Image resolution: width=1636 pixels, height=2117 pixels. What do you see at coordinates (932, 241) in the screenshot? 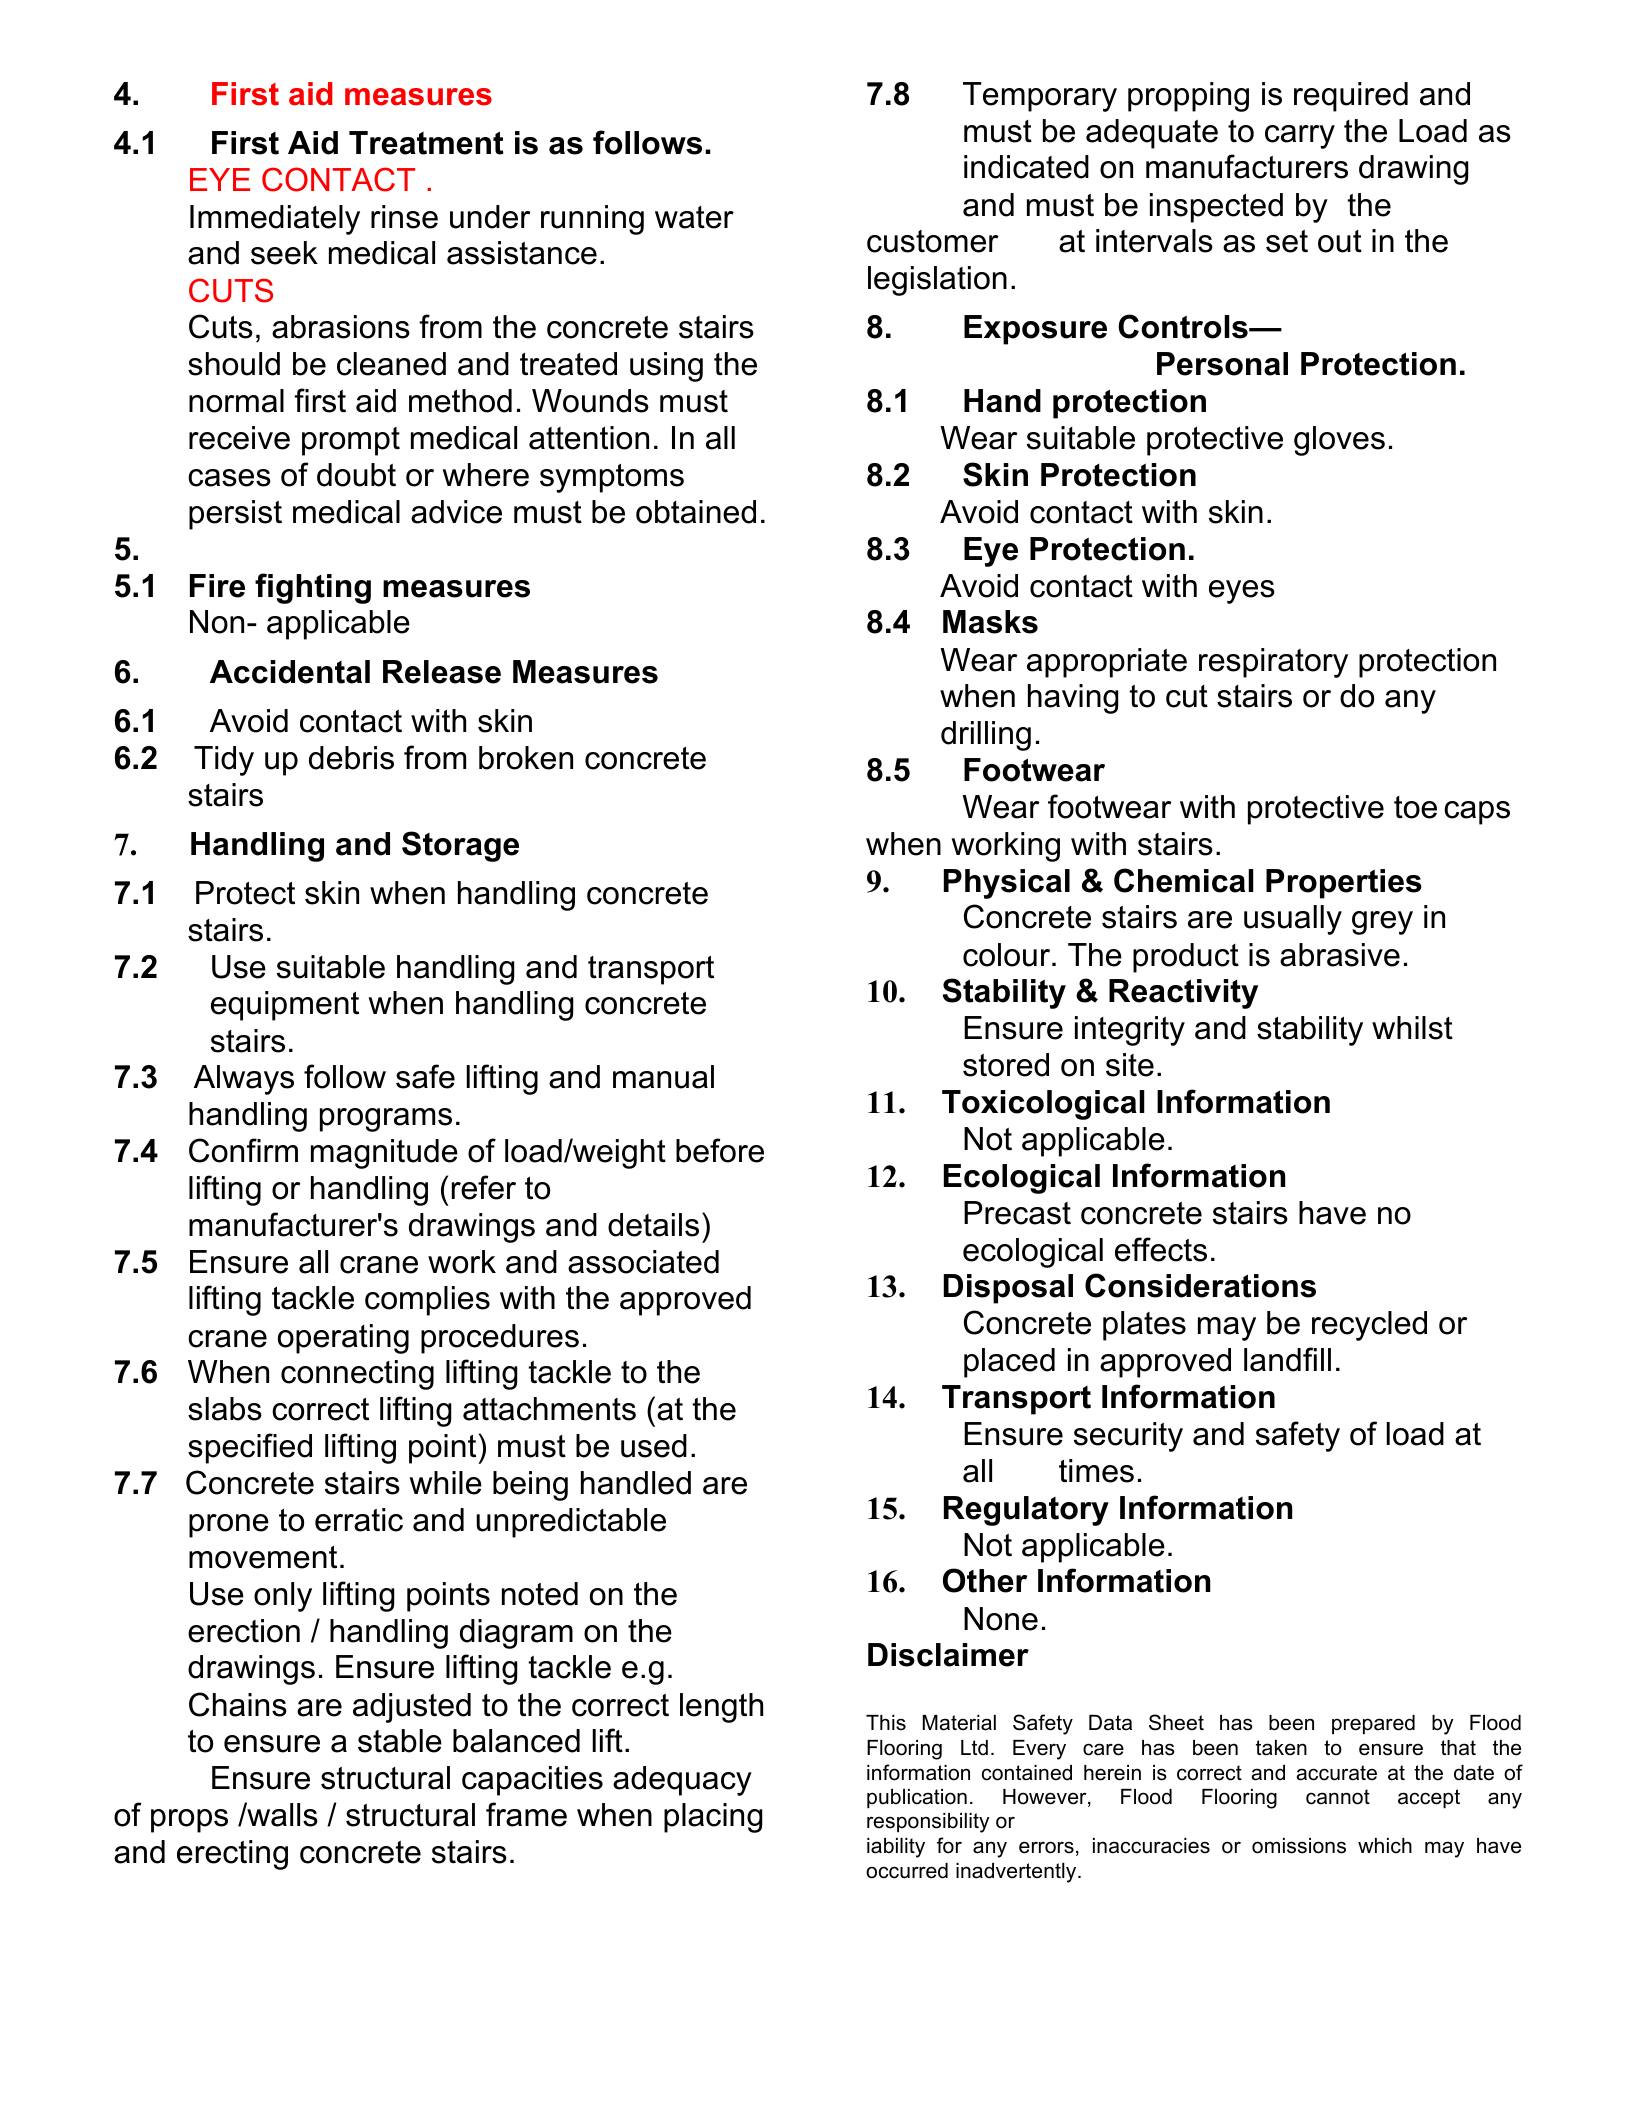
I see `customer` at bounding box center [932, 241].
